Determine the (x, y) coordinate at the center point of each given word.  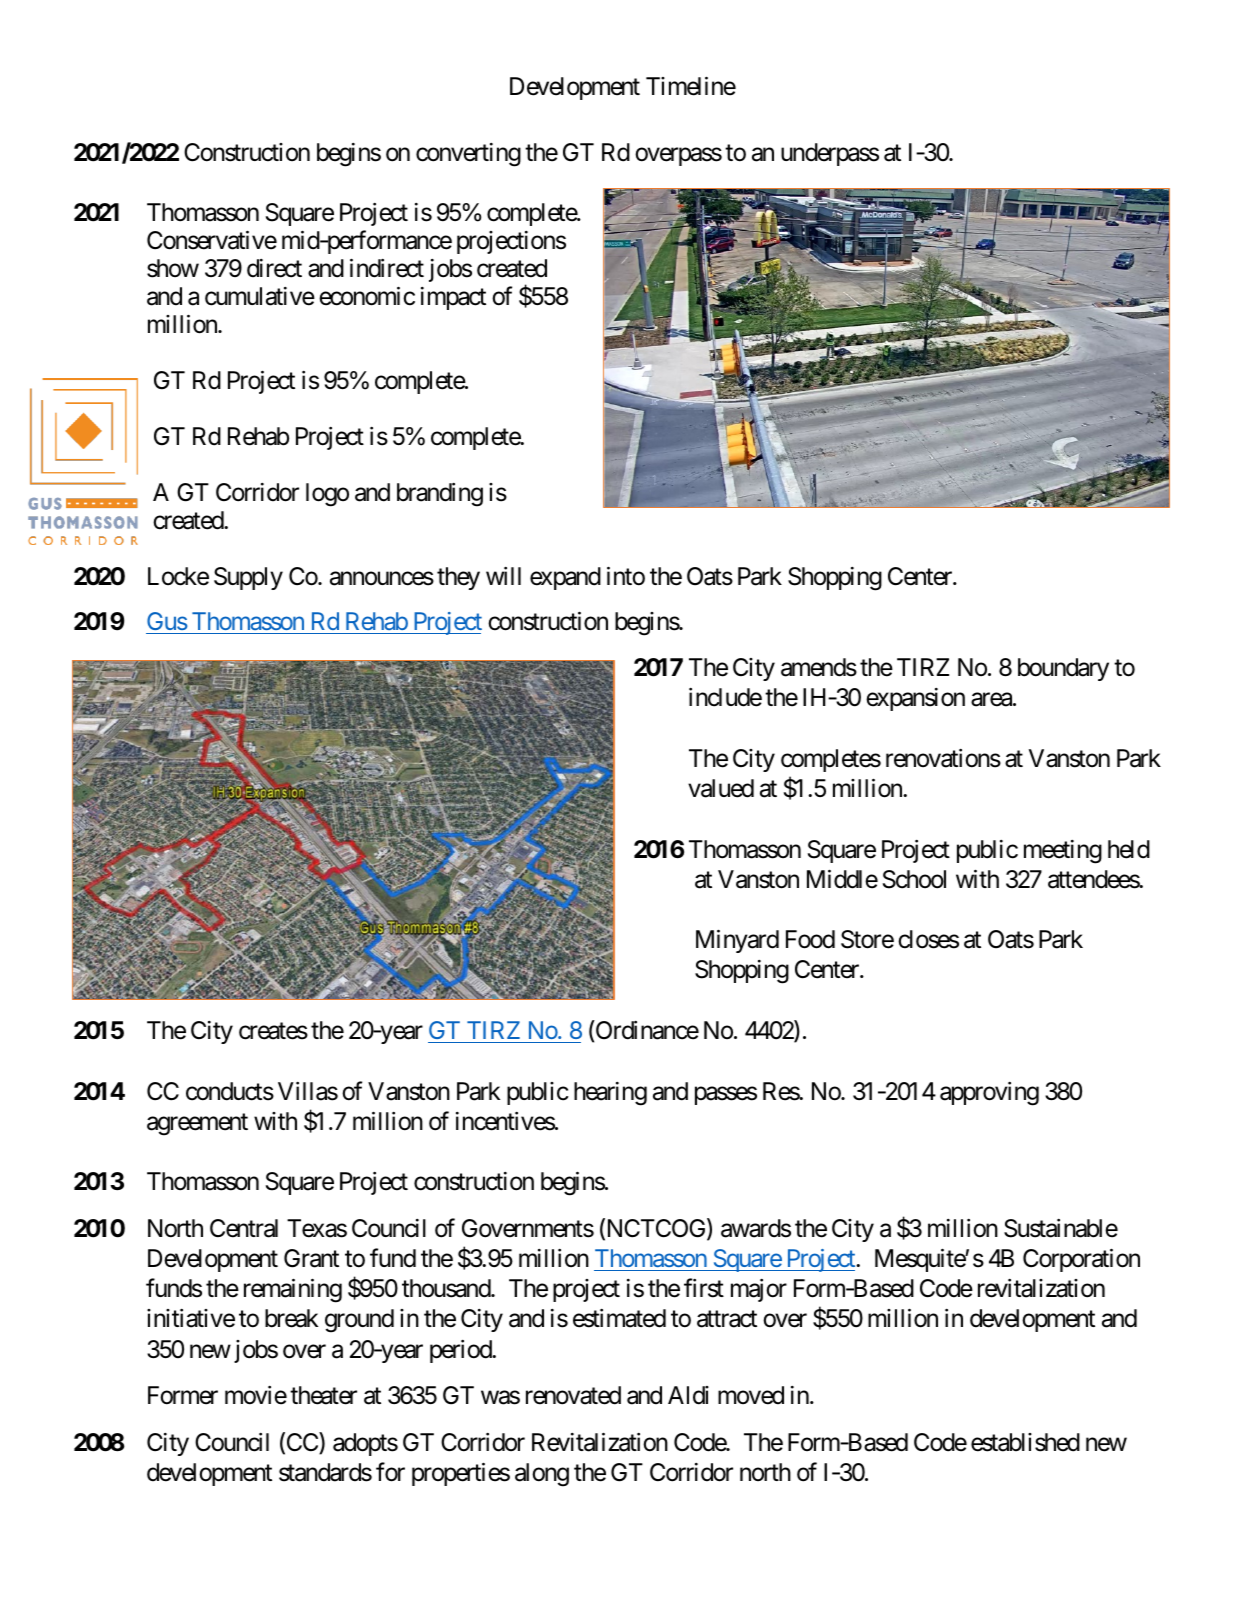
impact (453, 298)
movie (256, 1395)
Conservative (212, 240)
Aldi (688, 1395)
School (914, 879)
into (626, 576)
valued (721, 788)
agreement (197, 1125)
